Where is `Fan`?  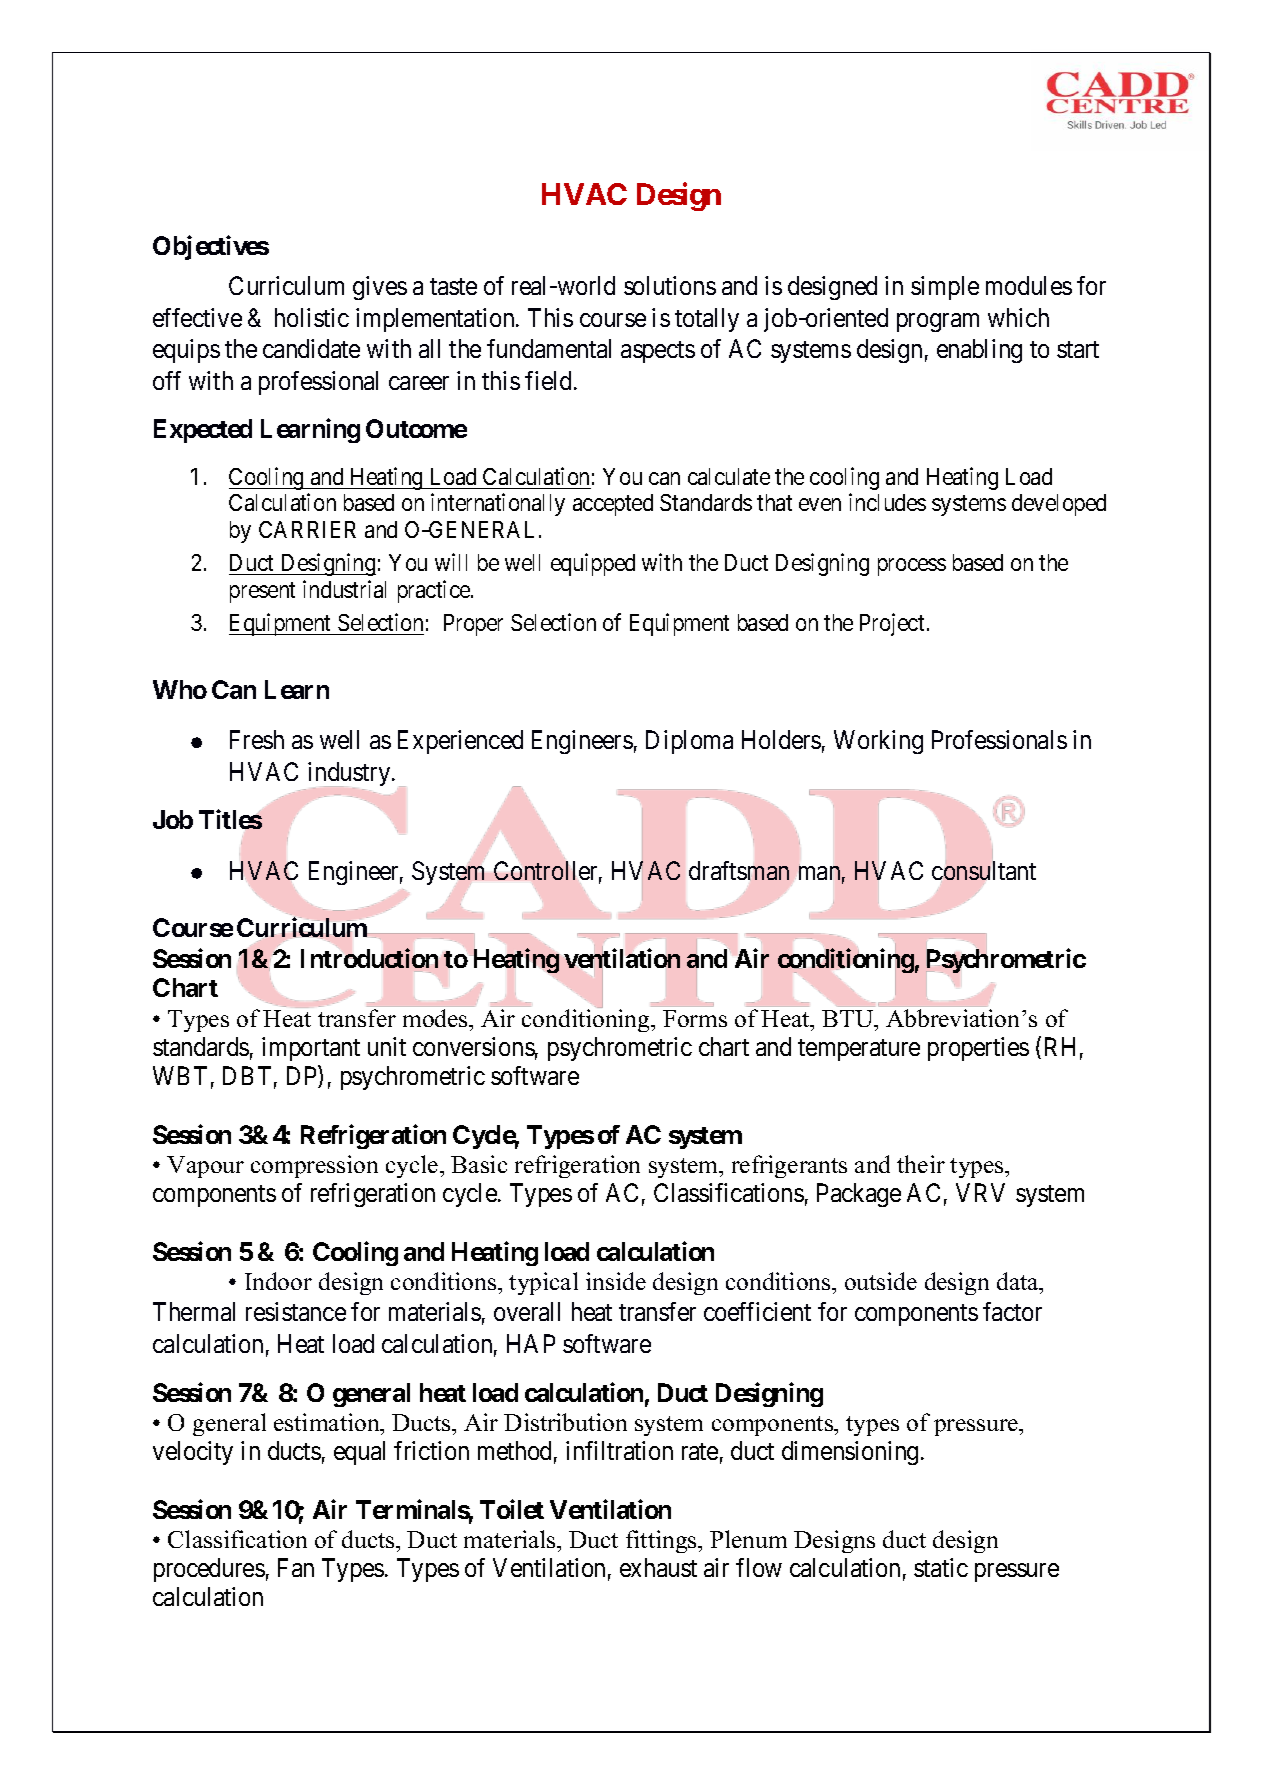 Fan is located at coordinates (296, 1567).
